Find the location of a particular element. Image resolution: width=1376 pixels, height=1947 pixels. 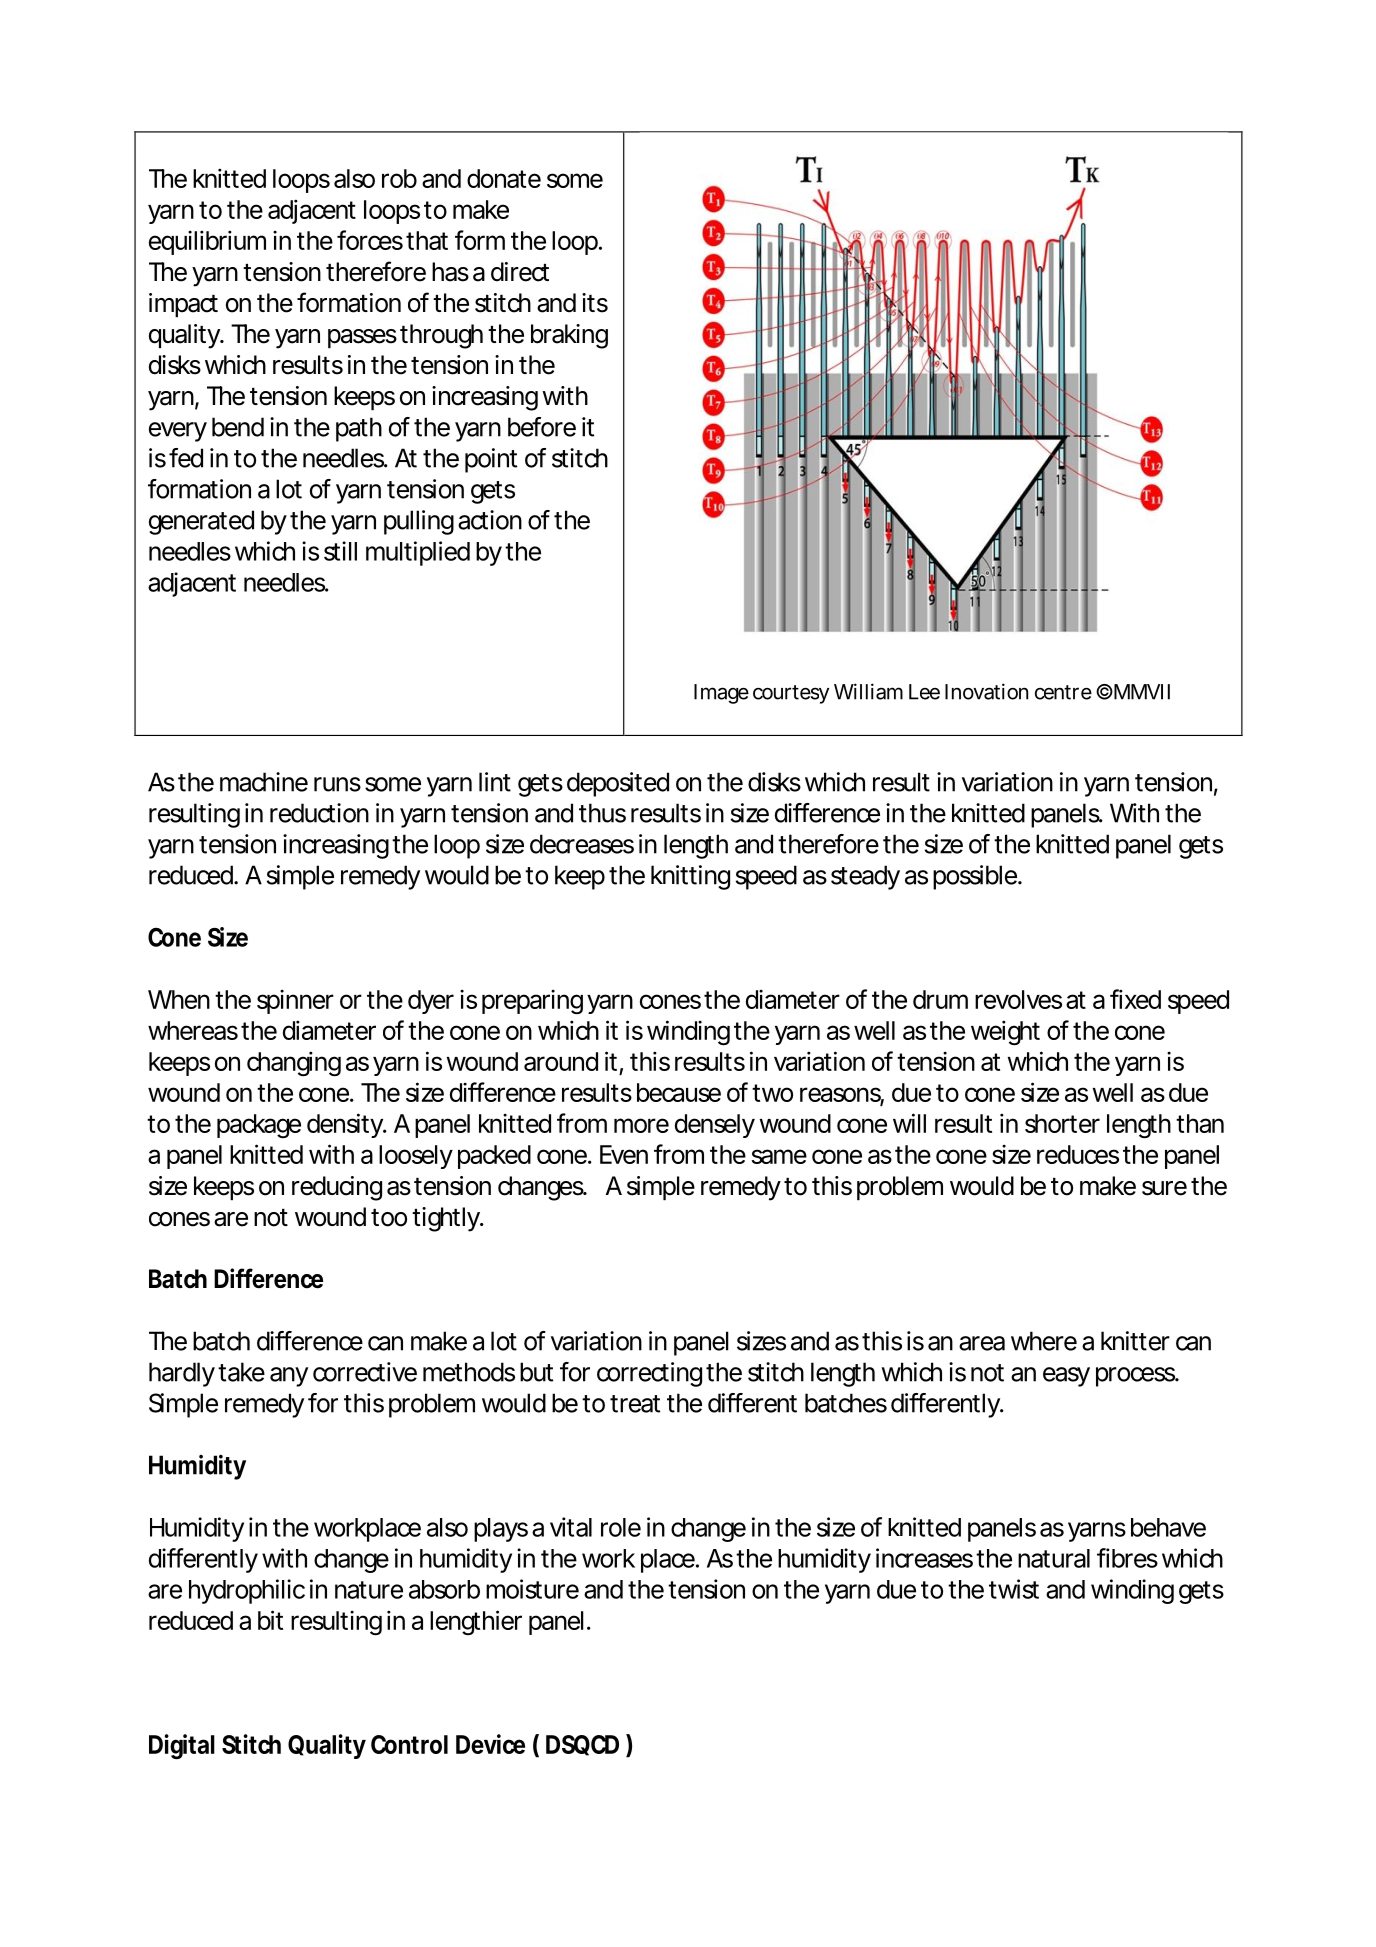

twist is located at coordinates (1014, 1589).
